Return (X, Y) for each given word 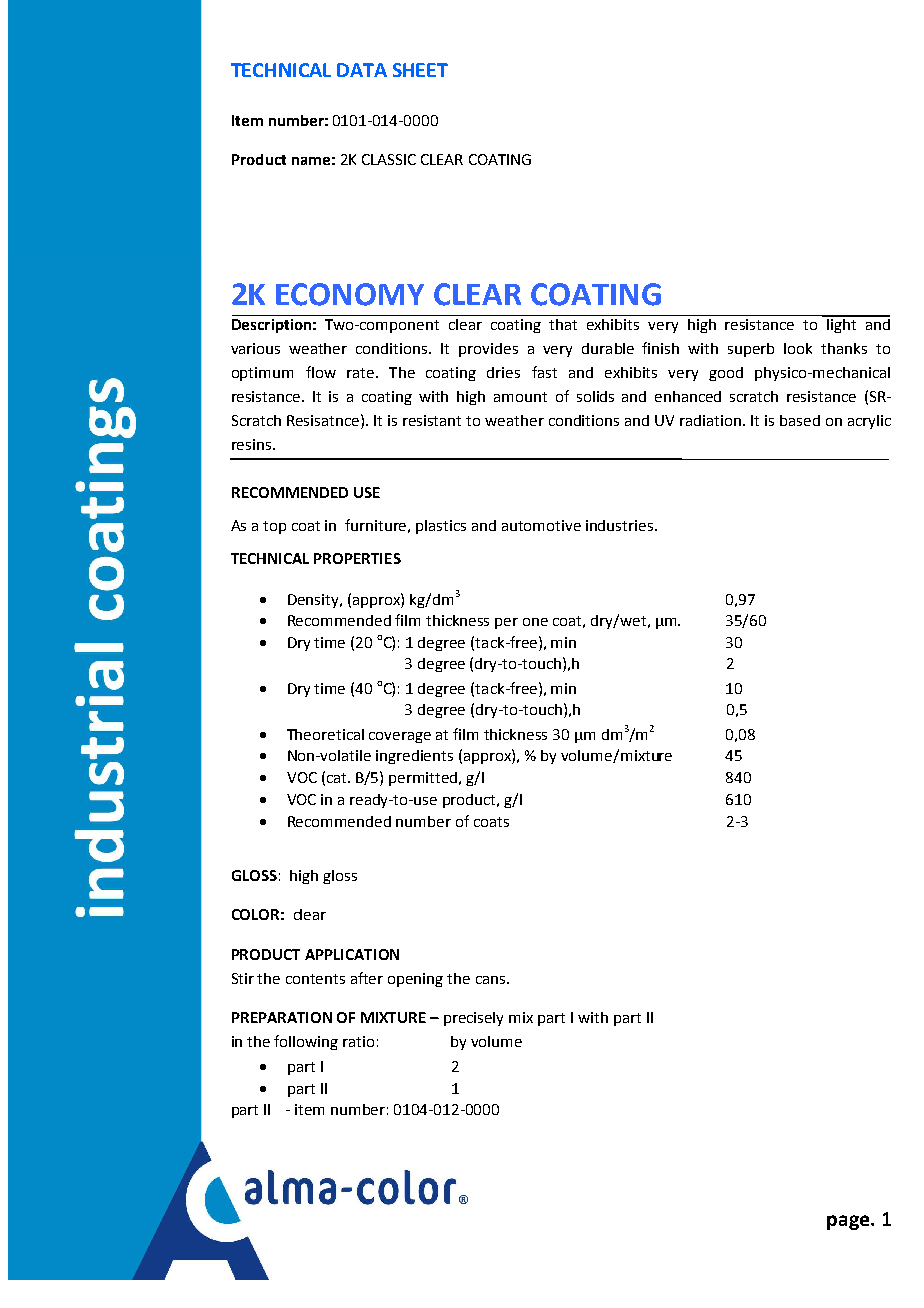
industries (621, 525)
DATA (362, 70)
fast (544, 372)
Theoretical (325, 734)
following (306, 1042)
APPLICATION (352, 954)
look (798, 348)
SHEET (420, 70)
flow (321, 372)
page (848, 1222)
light (842, 324)
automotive (541, 525)
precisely (473, 1019)
